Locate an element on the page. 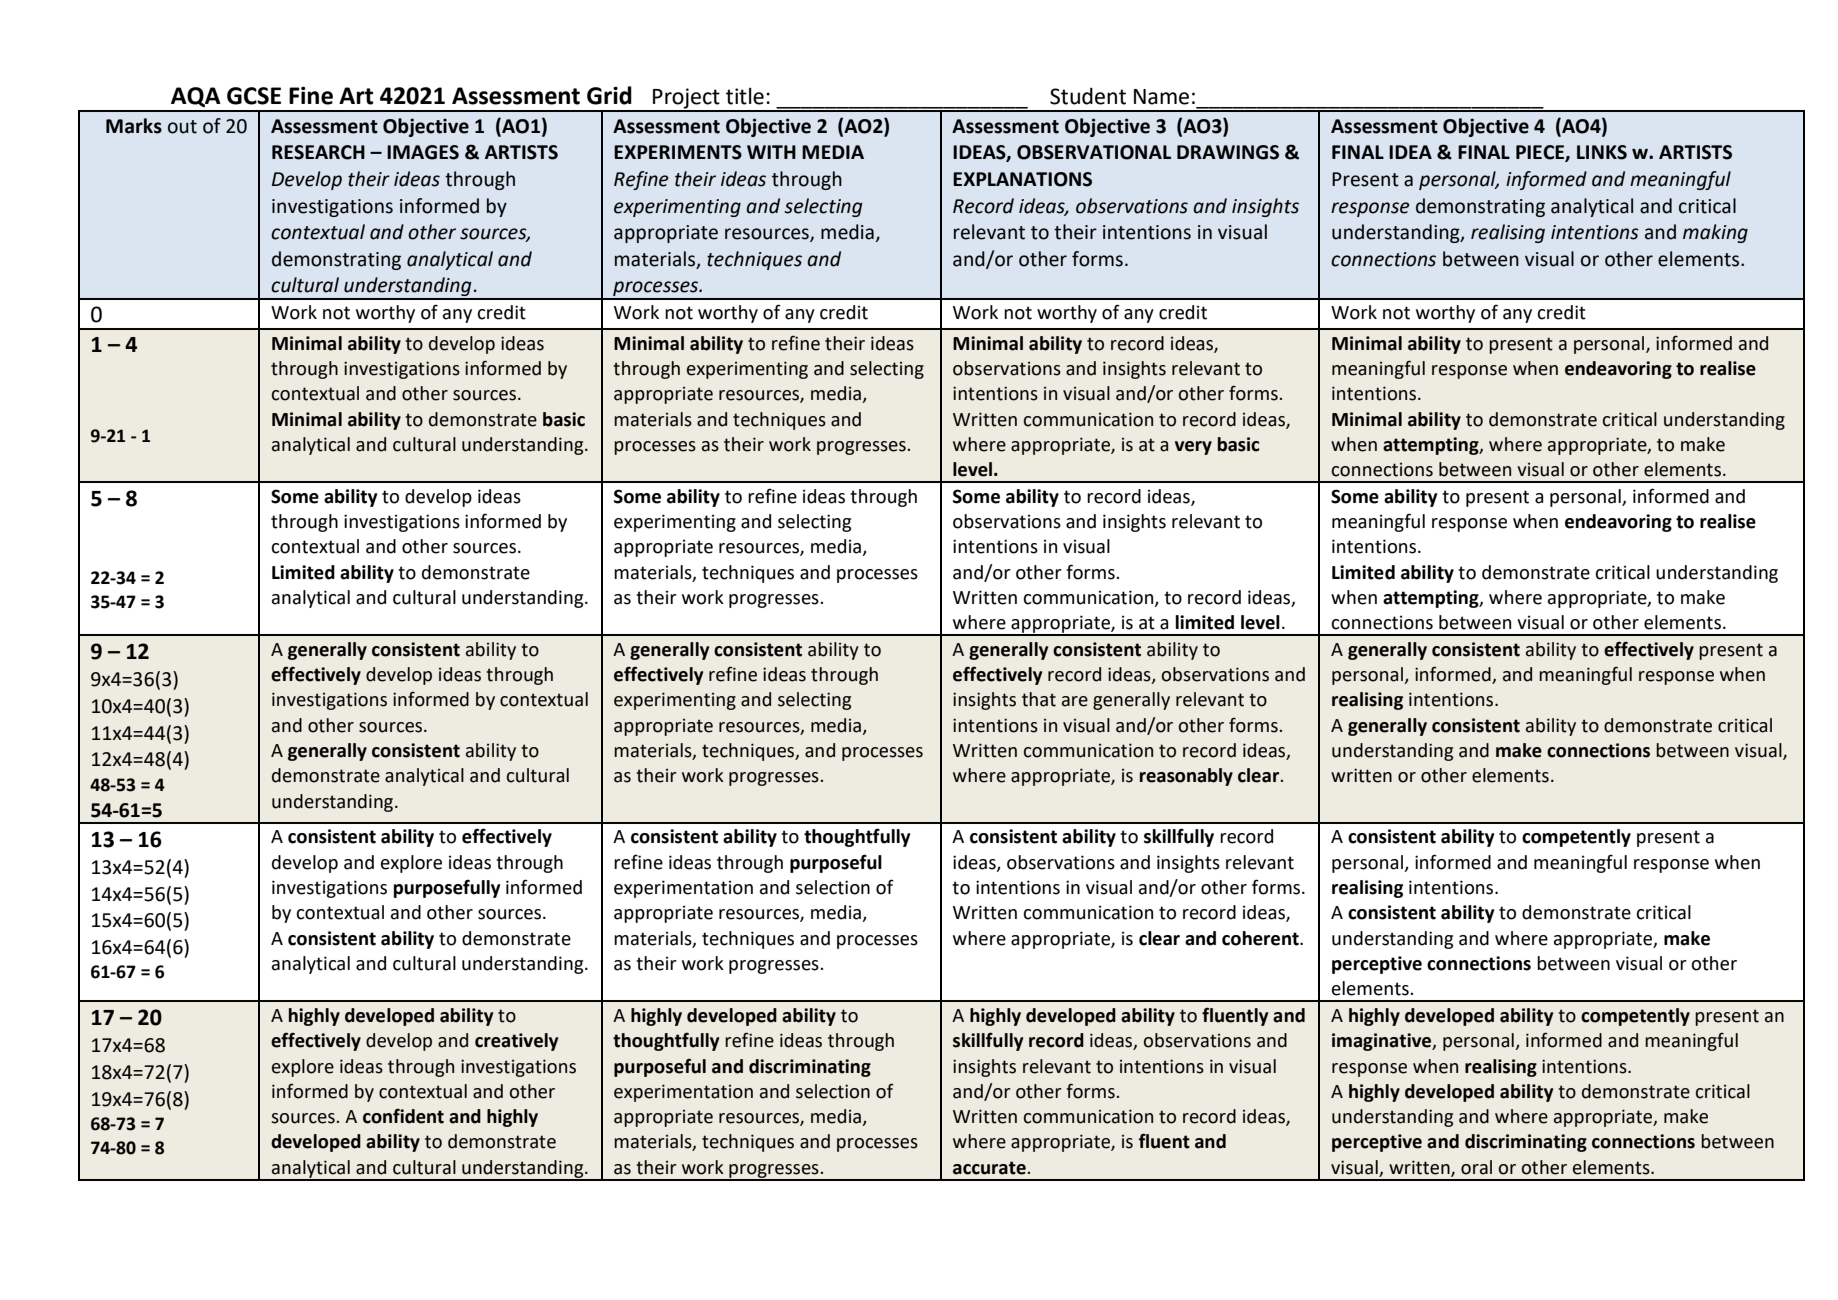 The image size is (1838, 1300). LINKS is located at coordinates (1602, 152).
